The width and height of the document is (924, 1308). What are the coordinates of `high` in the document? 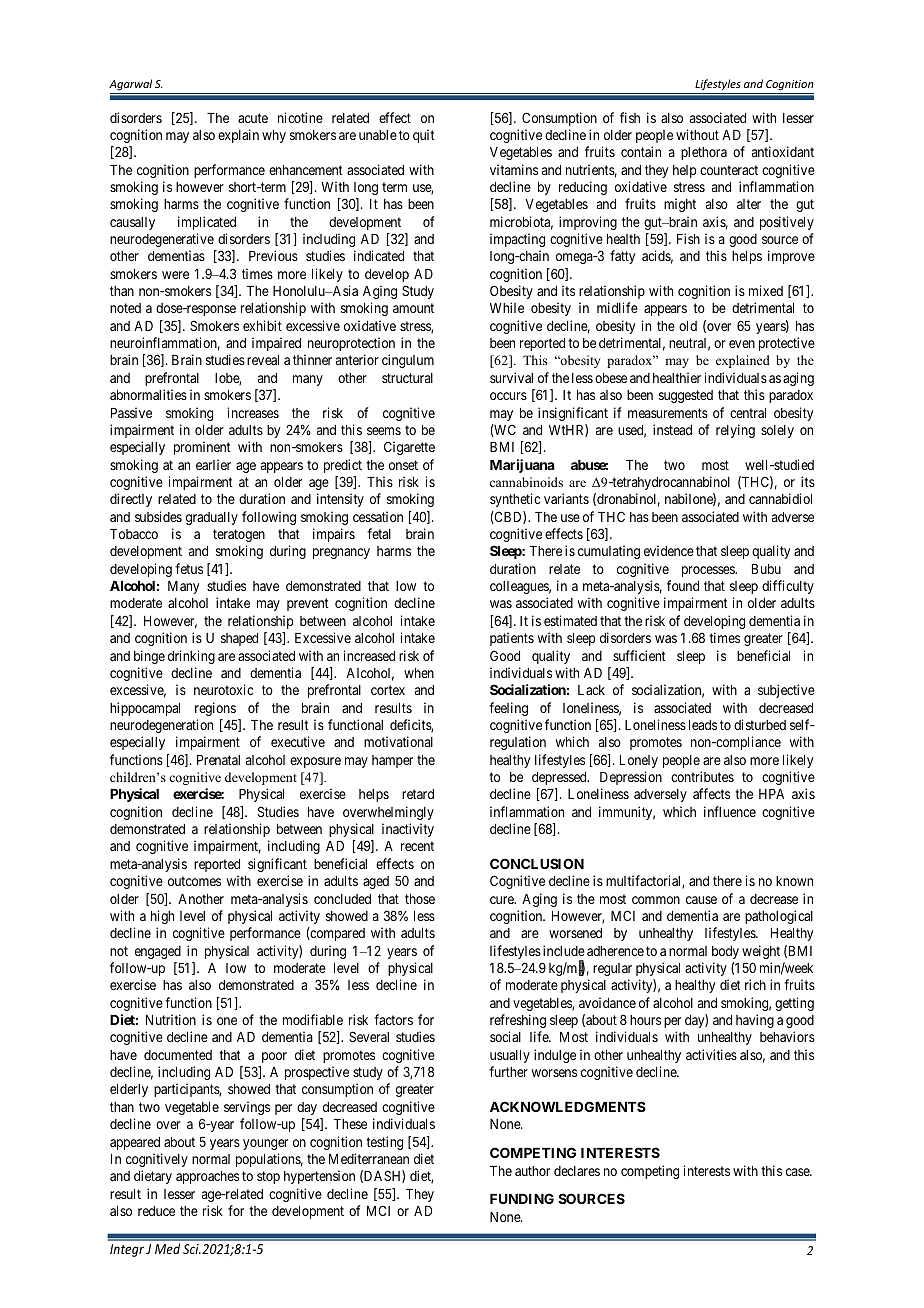 It's located at (162, 917).
